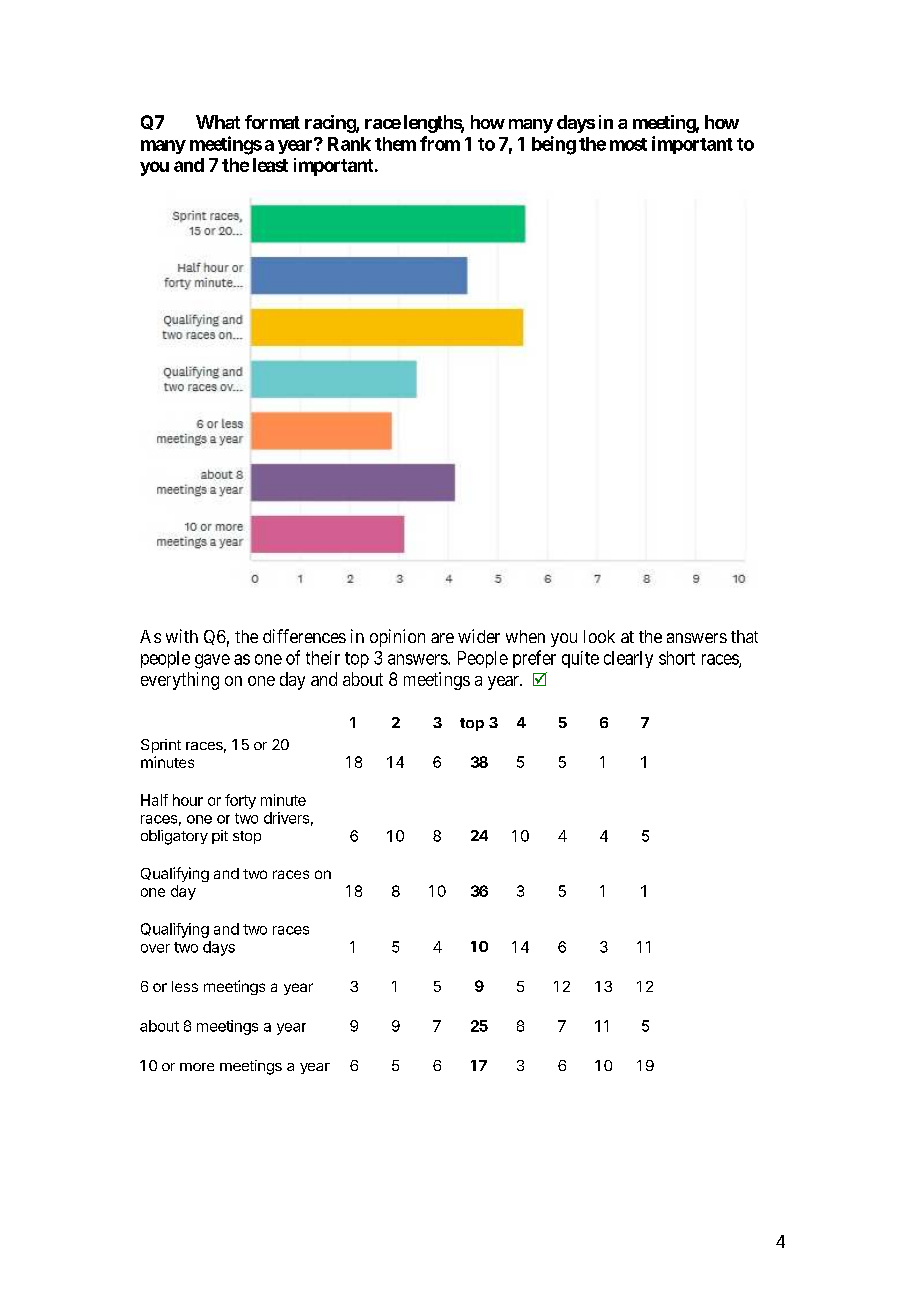 Image resolution: width=924 pixels, height=1308 pixels. Describe the element at coordinates (440, 143) in the screenshot. I see `from` at that location.
